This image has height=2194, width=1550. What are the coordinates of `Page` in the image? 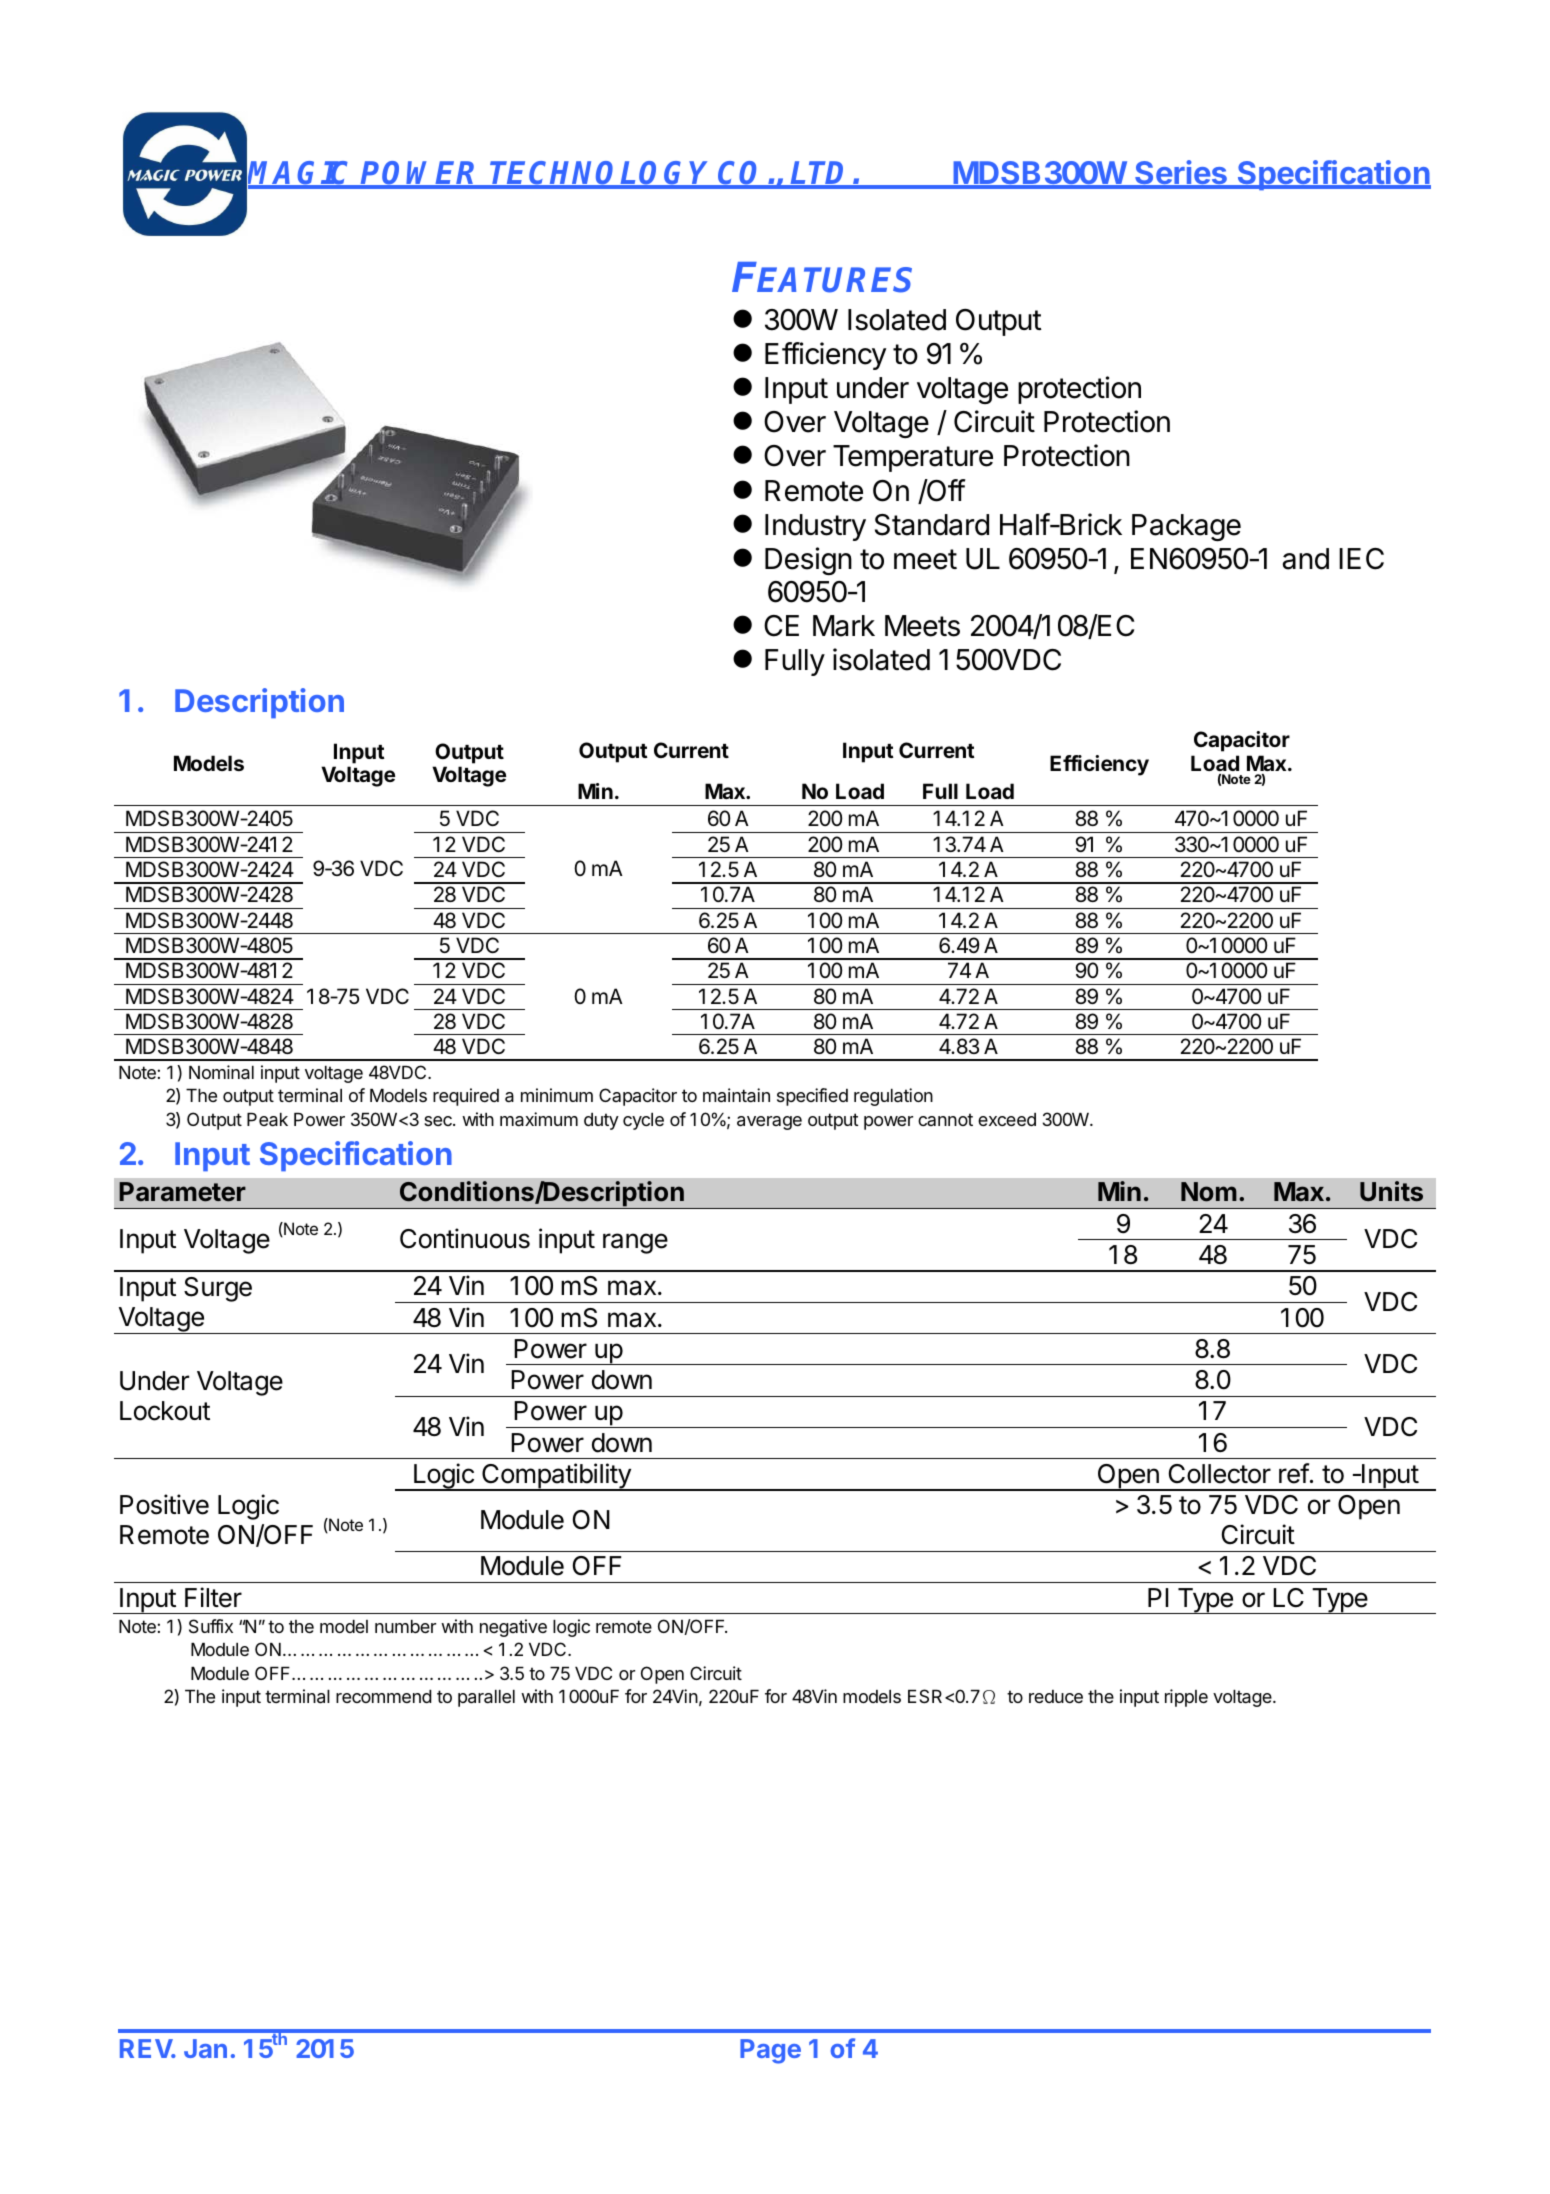 It's located at (770, 2051).
